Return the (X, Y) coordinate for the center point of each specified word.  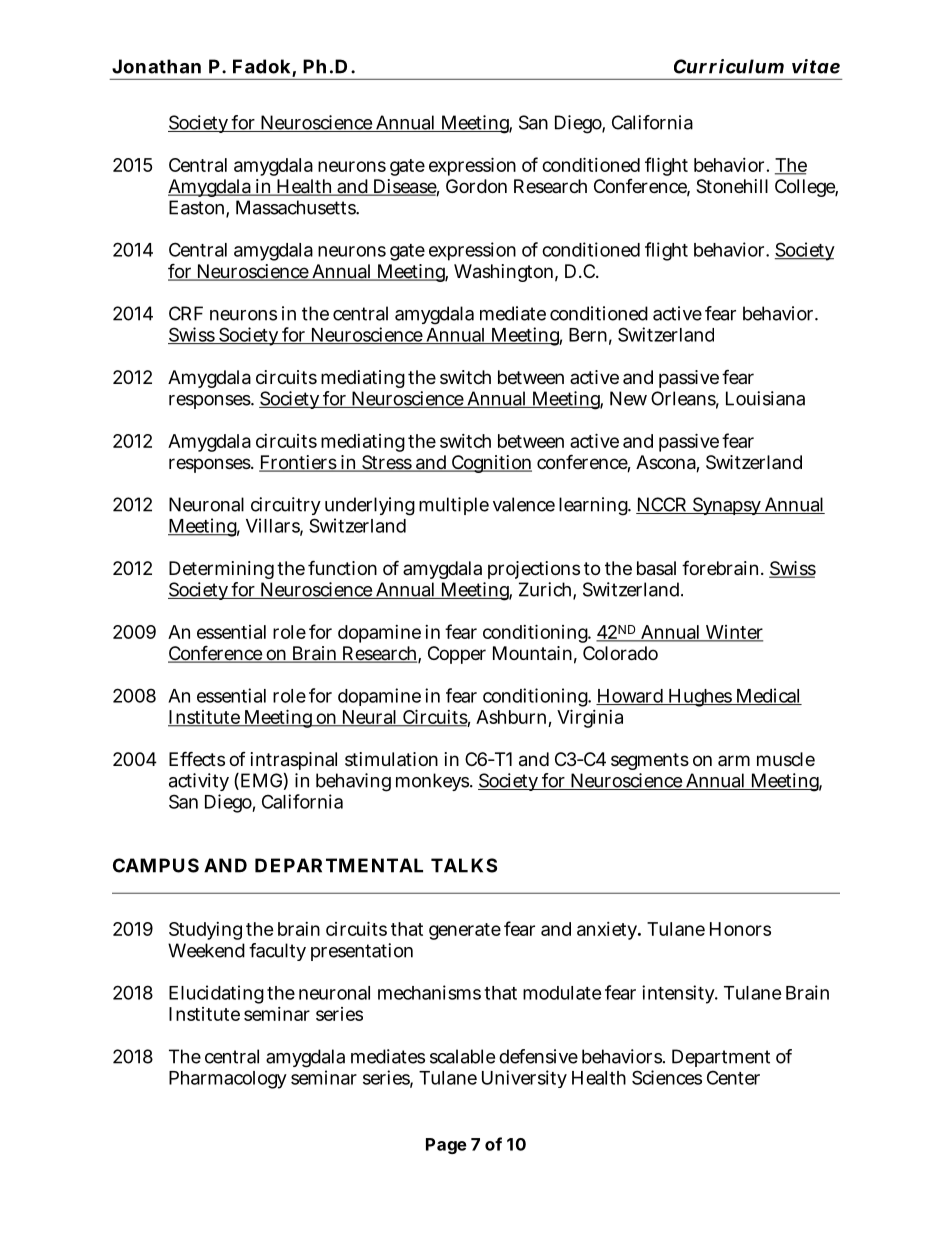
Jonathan (156, 66)
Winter (733, 633)
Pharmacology (228, 1080)
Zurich (546, 590)
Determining (221, 570)
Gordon (476, 186)
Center (733, 1077)
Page (446, 1146)
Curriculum (729, 66)
